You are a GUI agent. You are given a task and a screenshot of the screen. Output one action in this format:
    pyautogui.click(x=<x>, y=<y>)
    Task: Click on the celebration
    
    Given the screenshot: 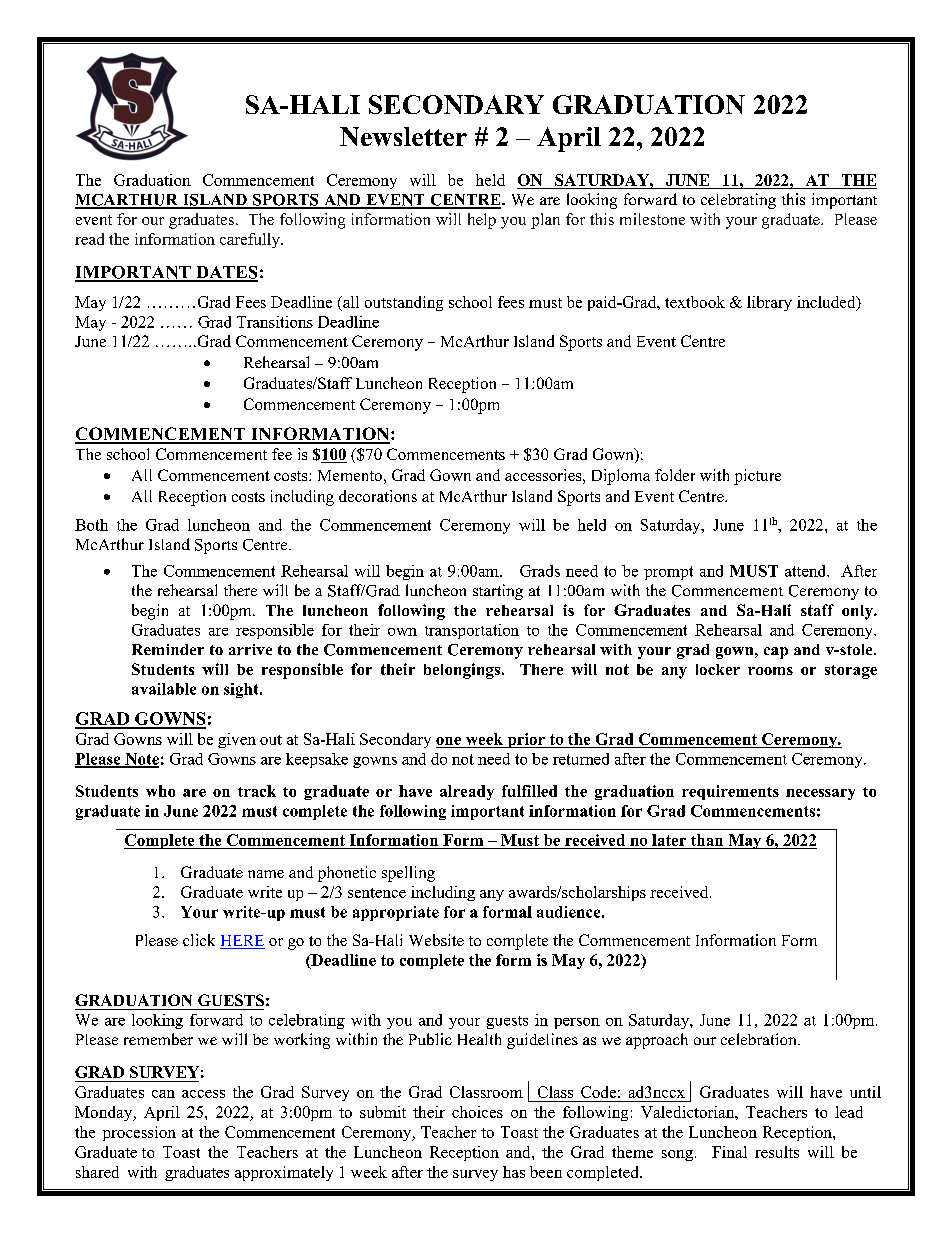 What is the action you would take?
    pyautogui.click(x=760, y=1039)
